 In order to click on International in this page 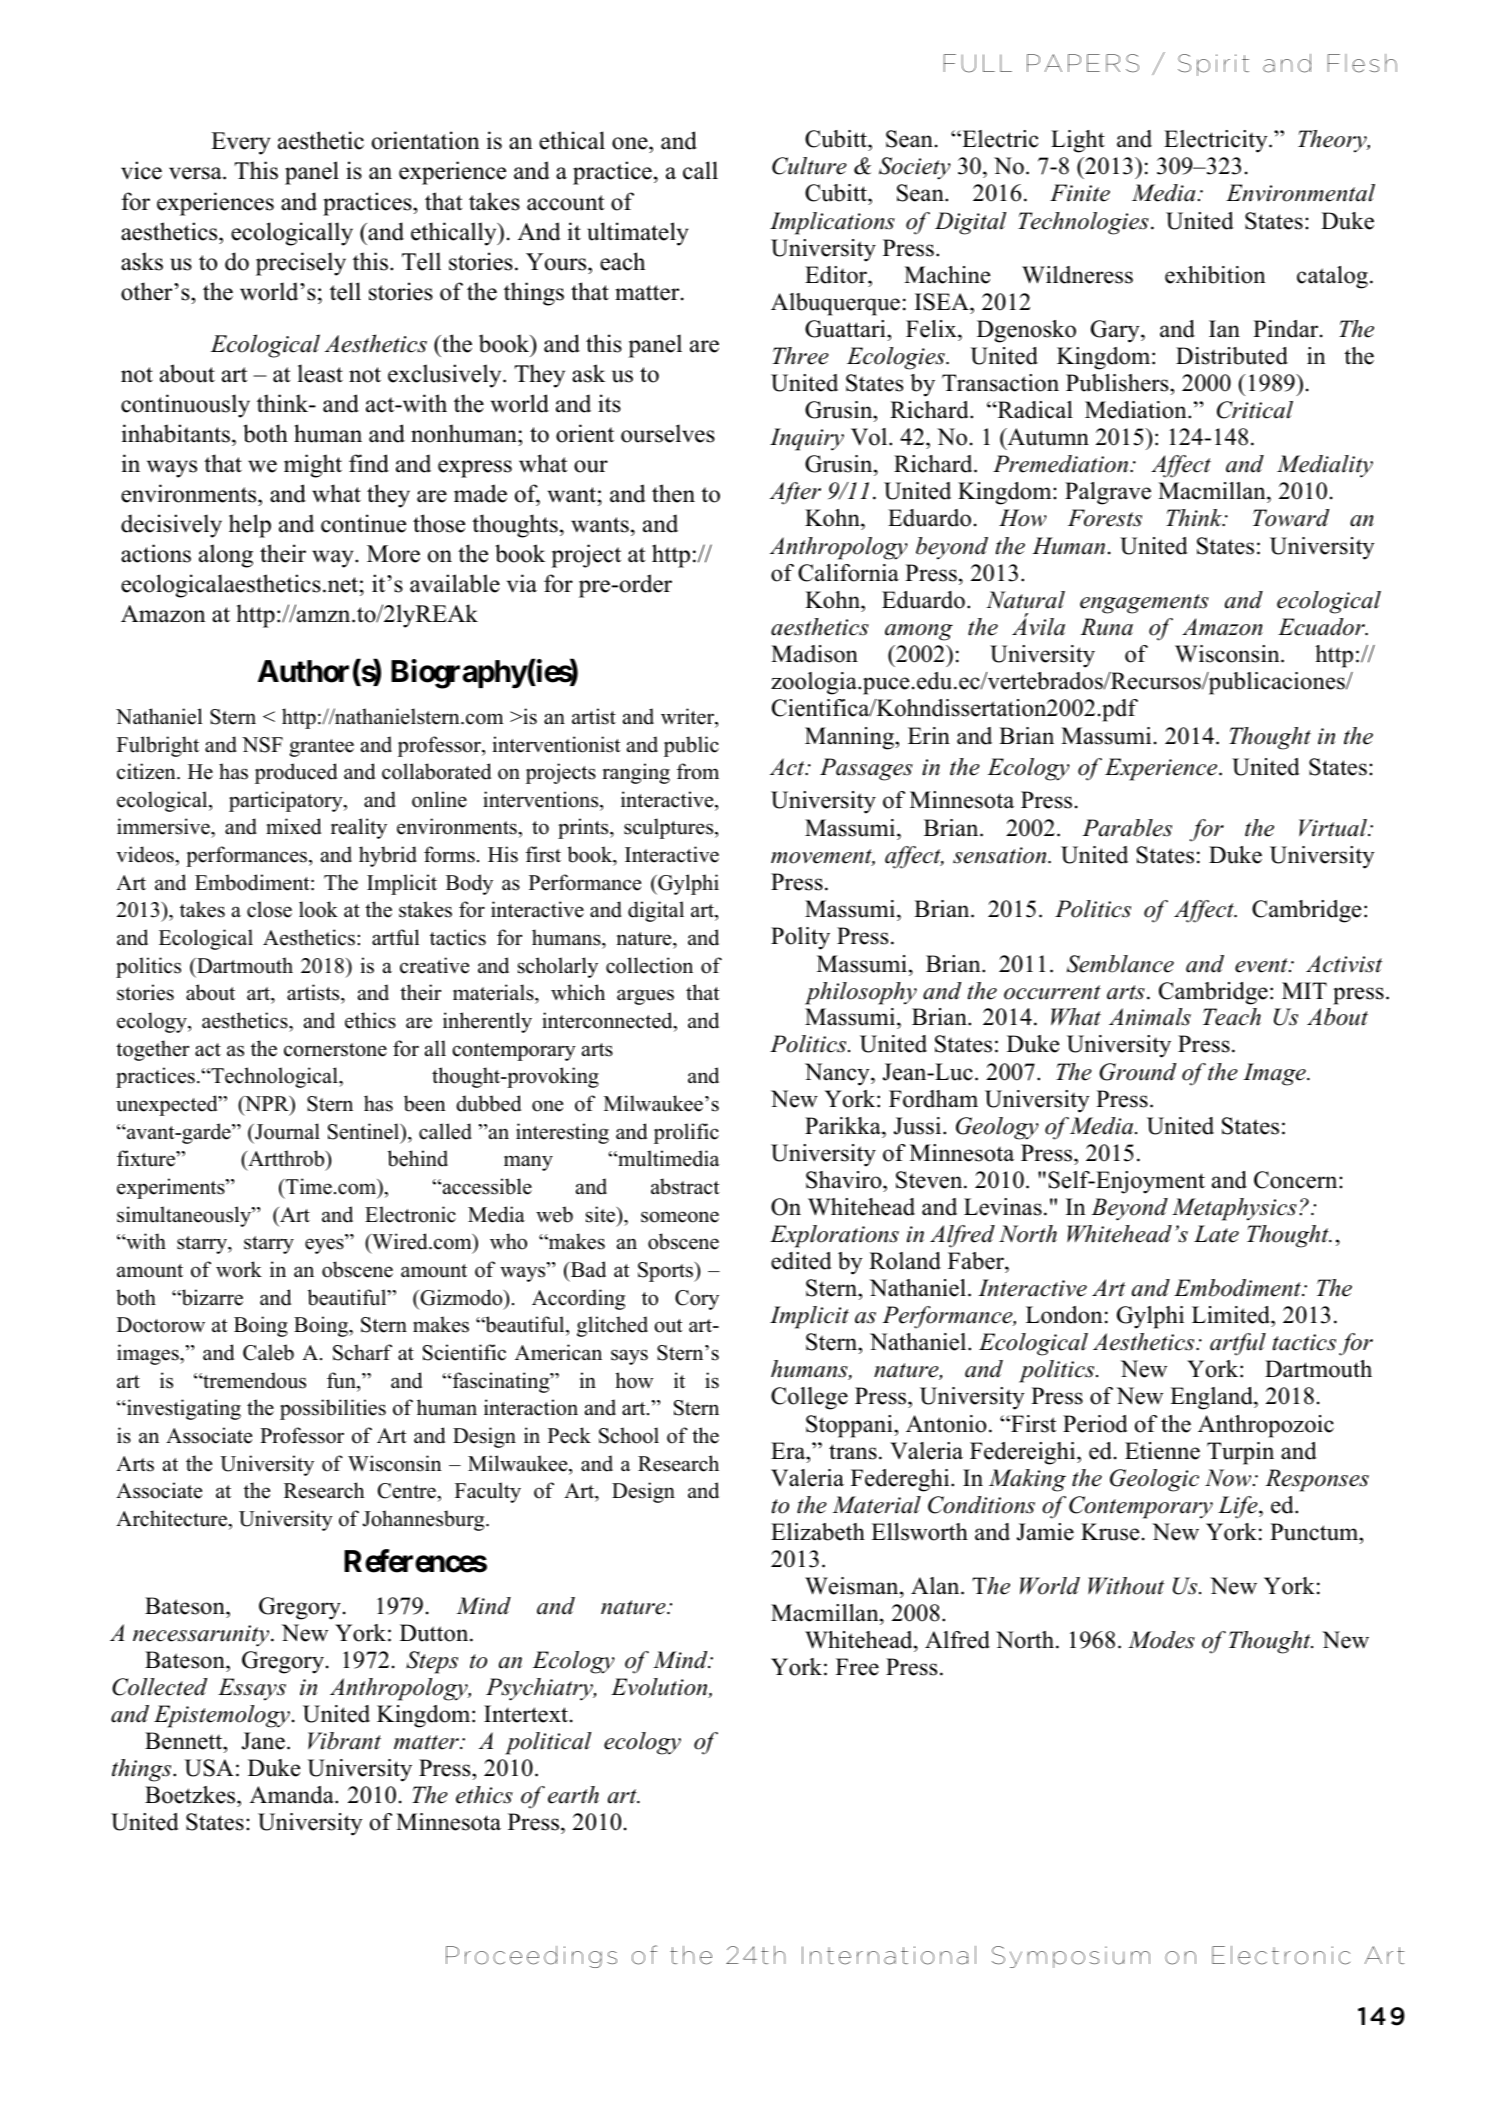, I will do `click(889, 1955)`.
